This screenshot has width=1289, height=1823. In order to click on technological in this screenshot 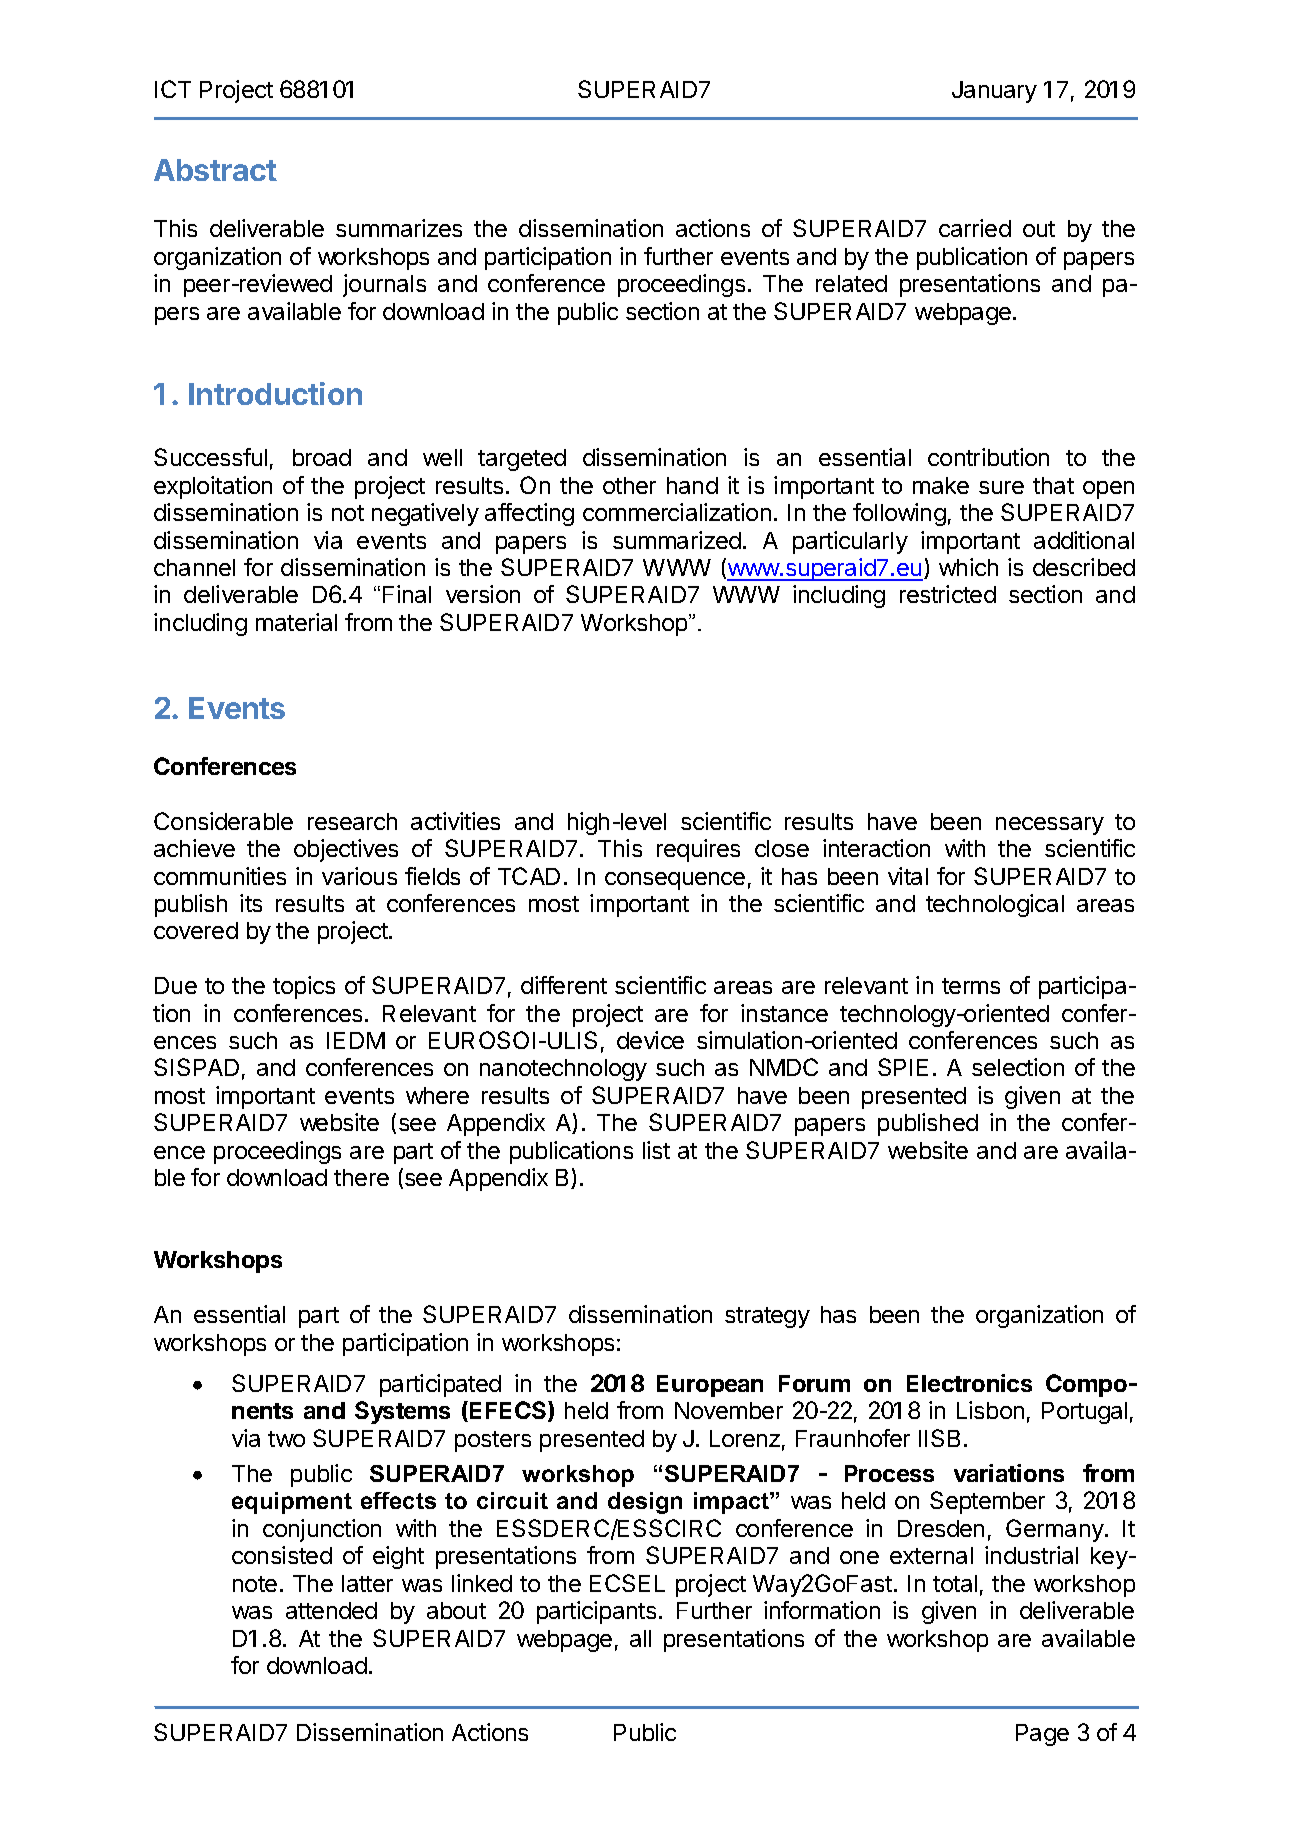, I will do `click(995, 905)`.
